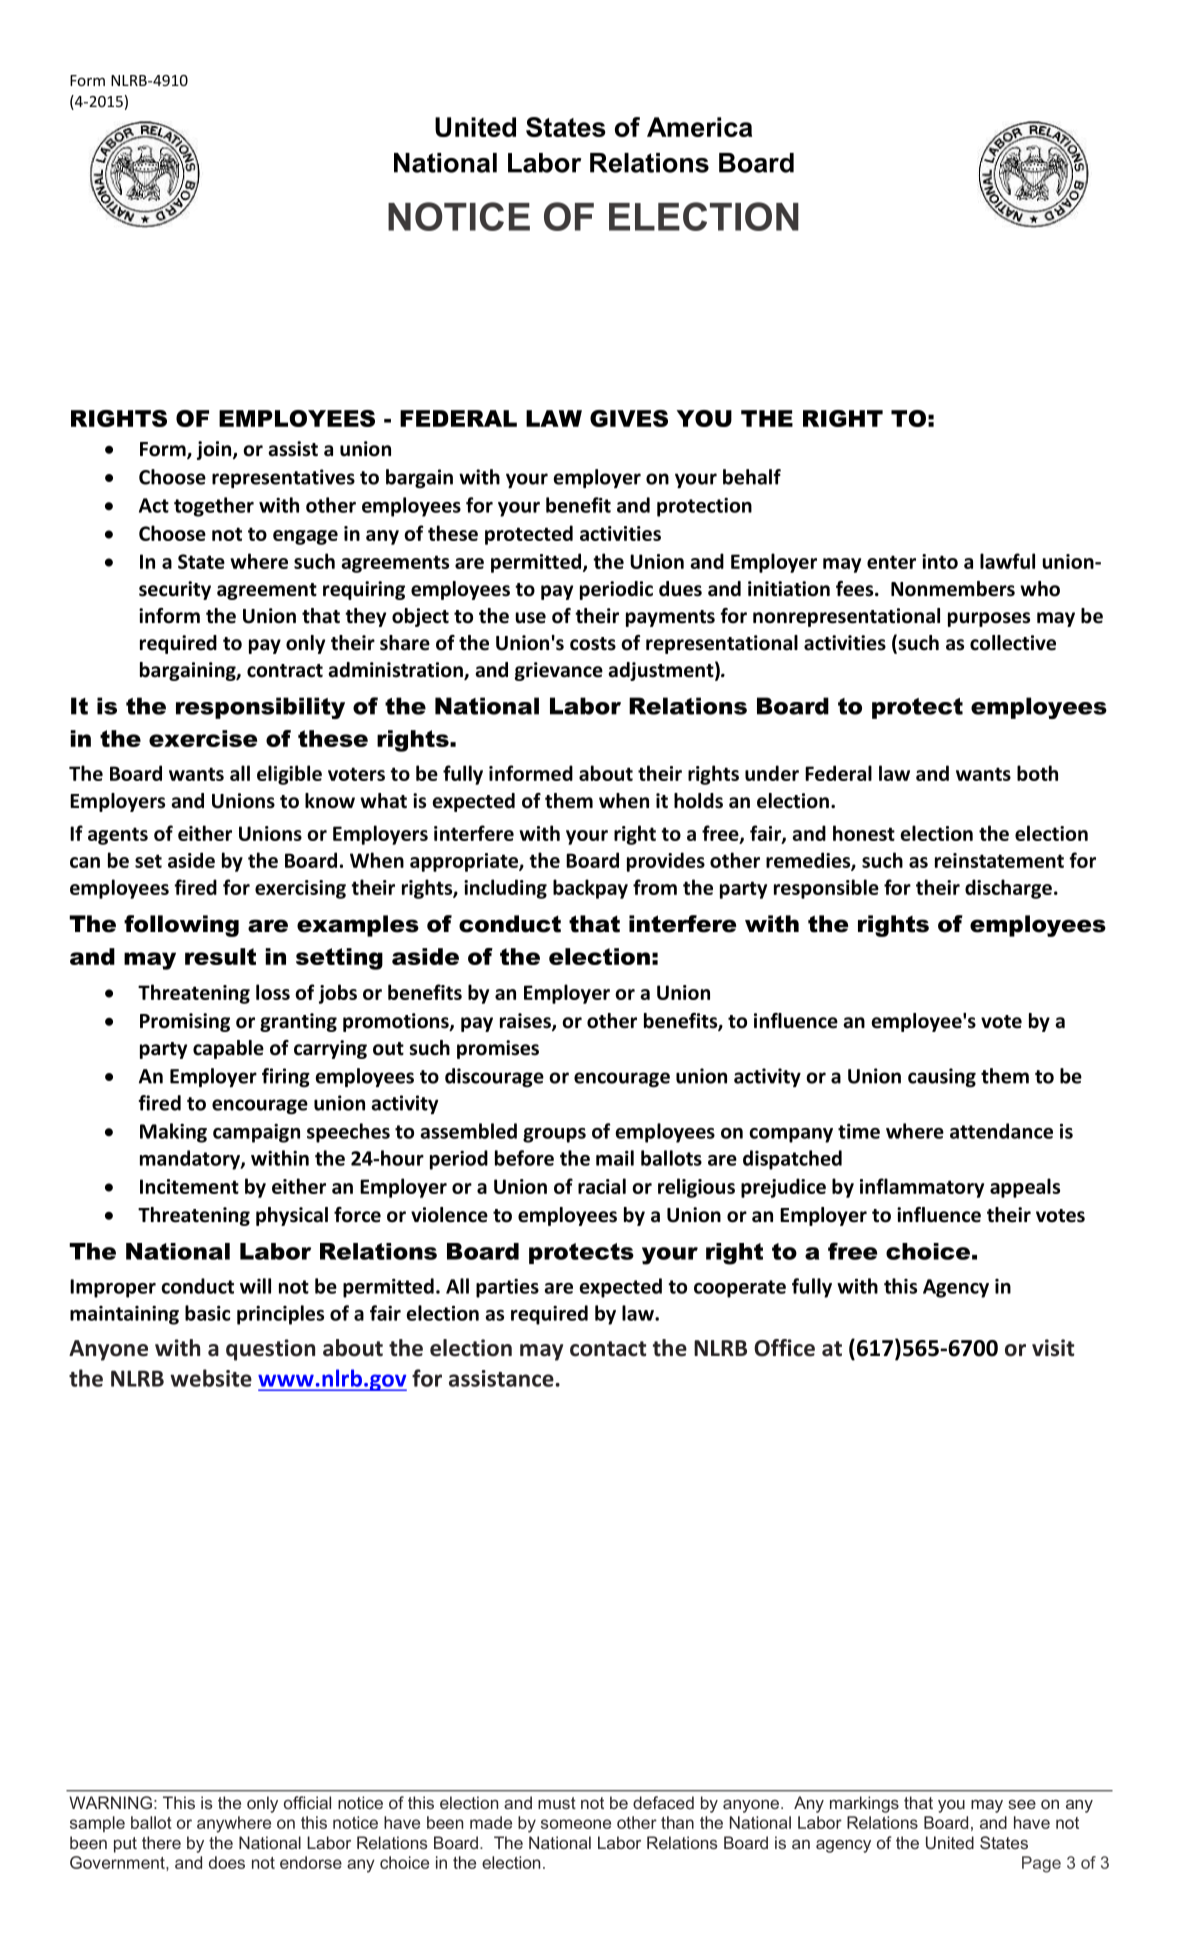 The image size is (1179, 1942). Describe the element at coordinates (699, 127) in the screenshot. I see `America` at that location.
